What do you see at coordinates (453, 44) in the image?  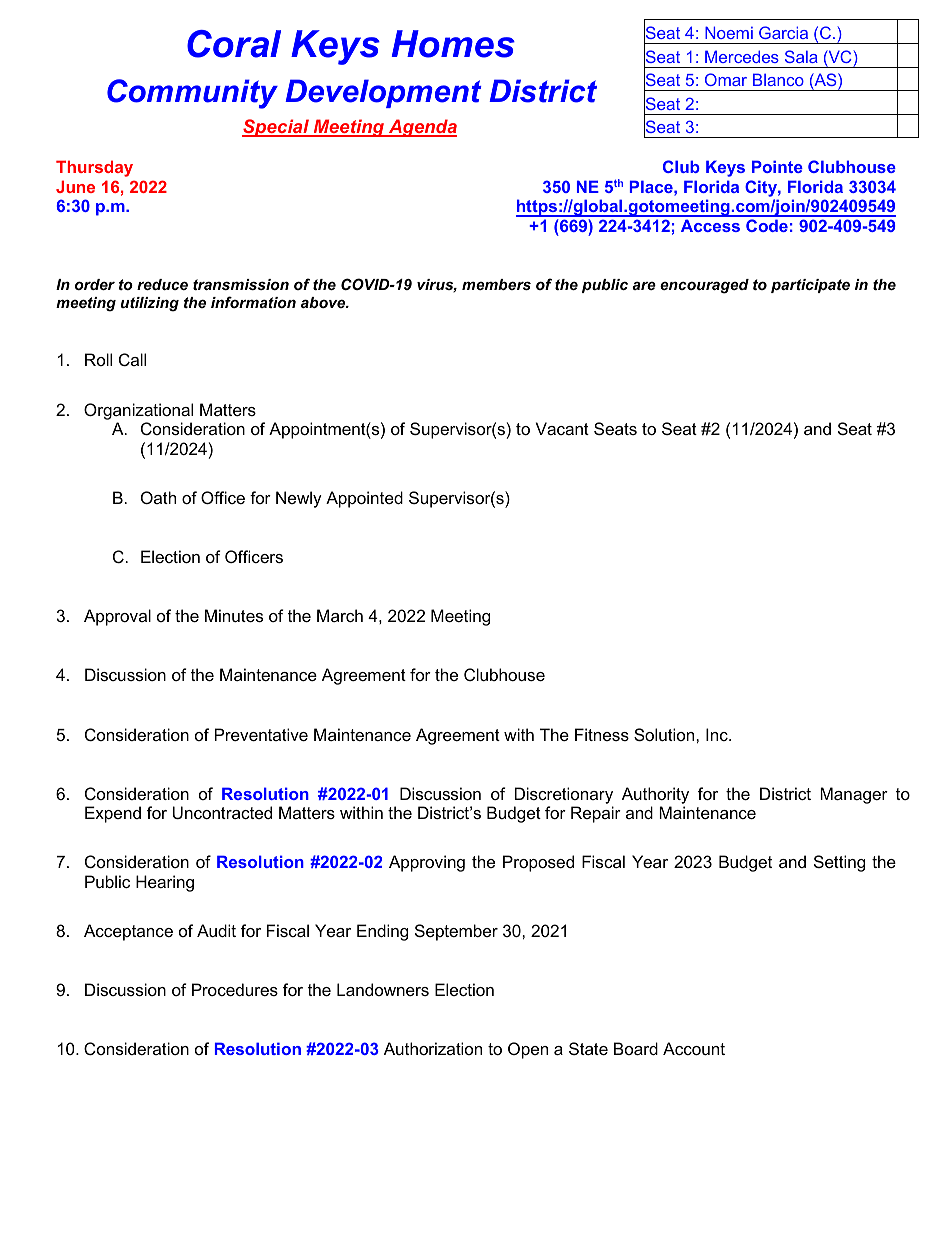 I see `Homes` at bounding box center [453, 44].
